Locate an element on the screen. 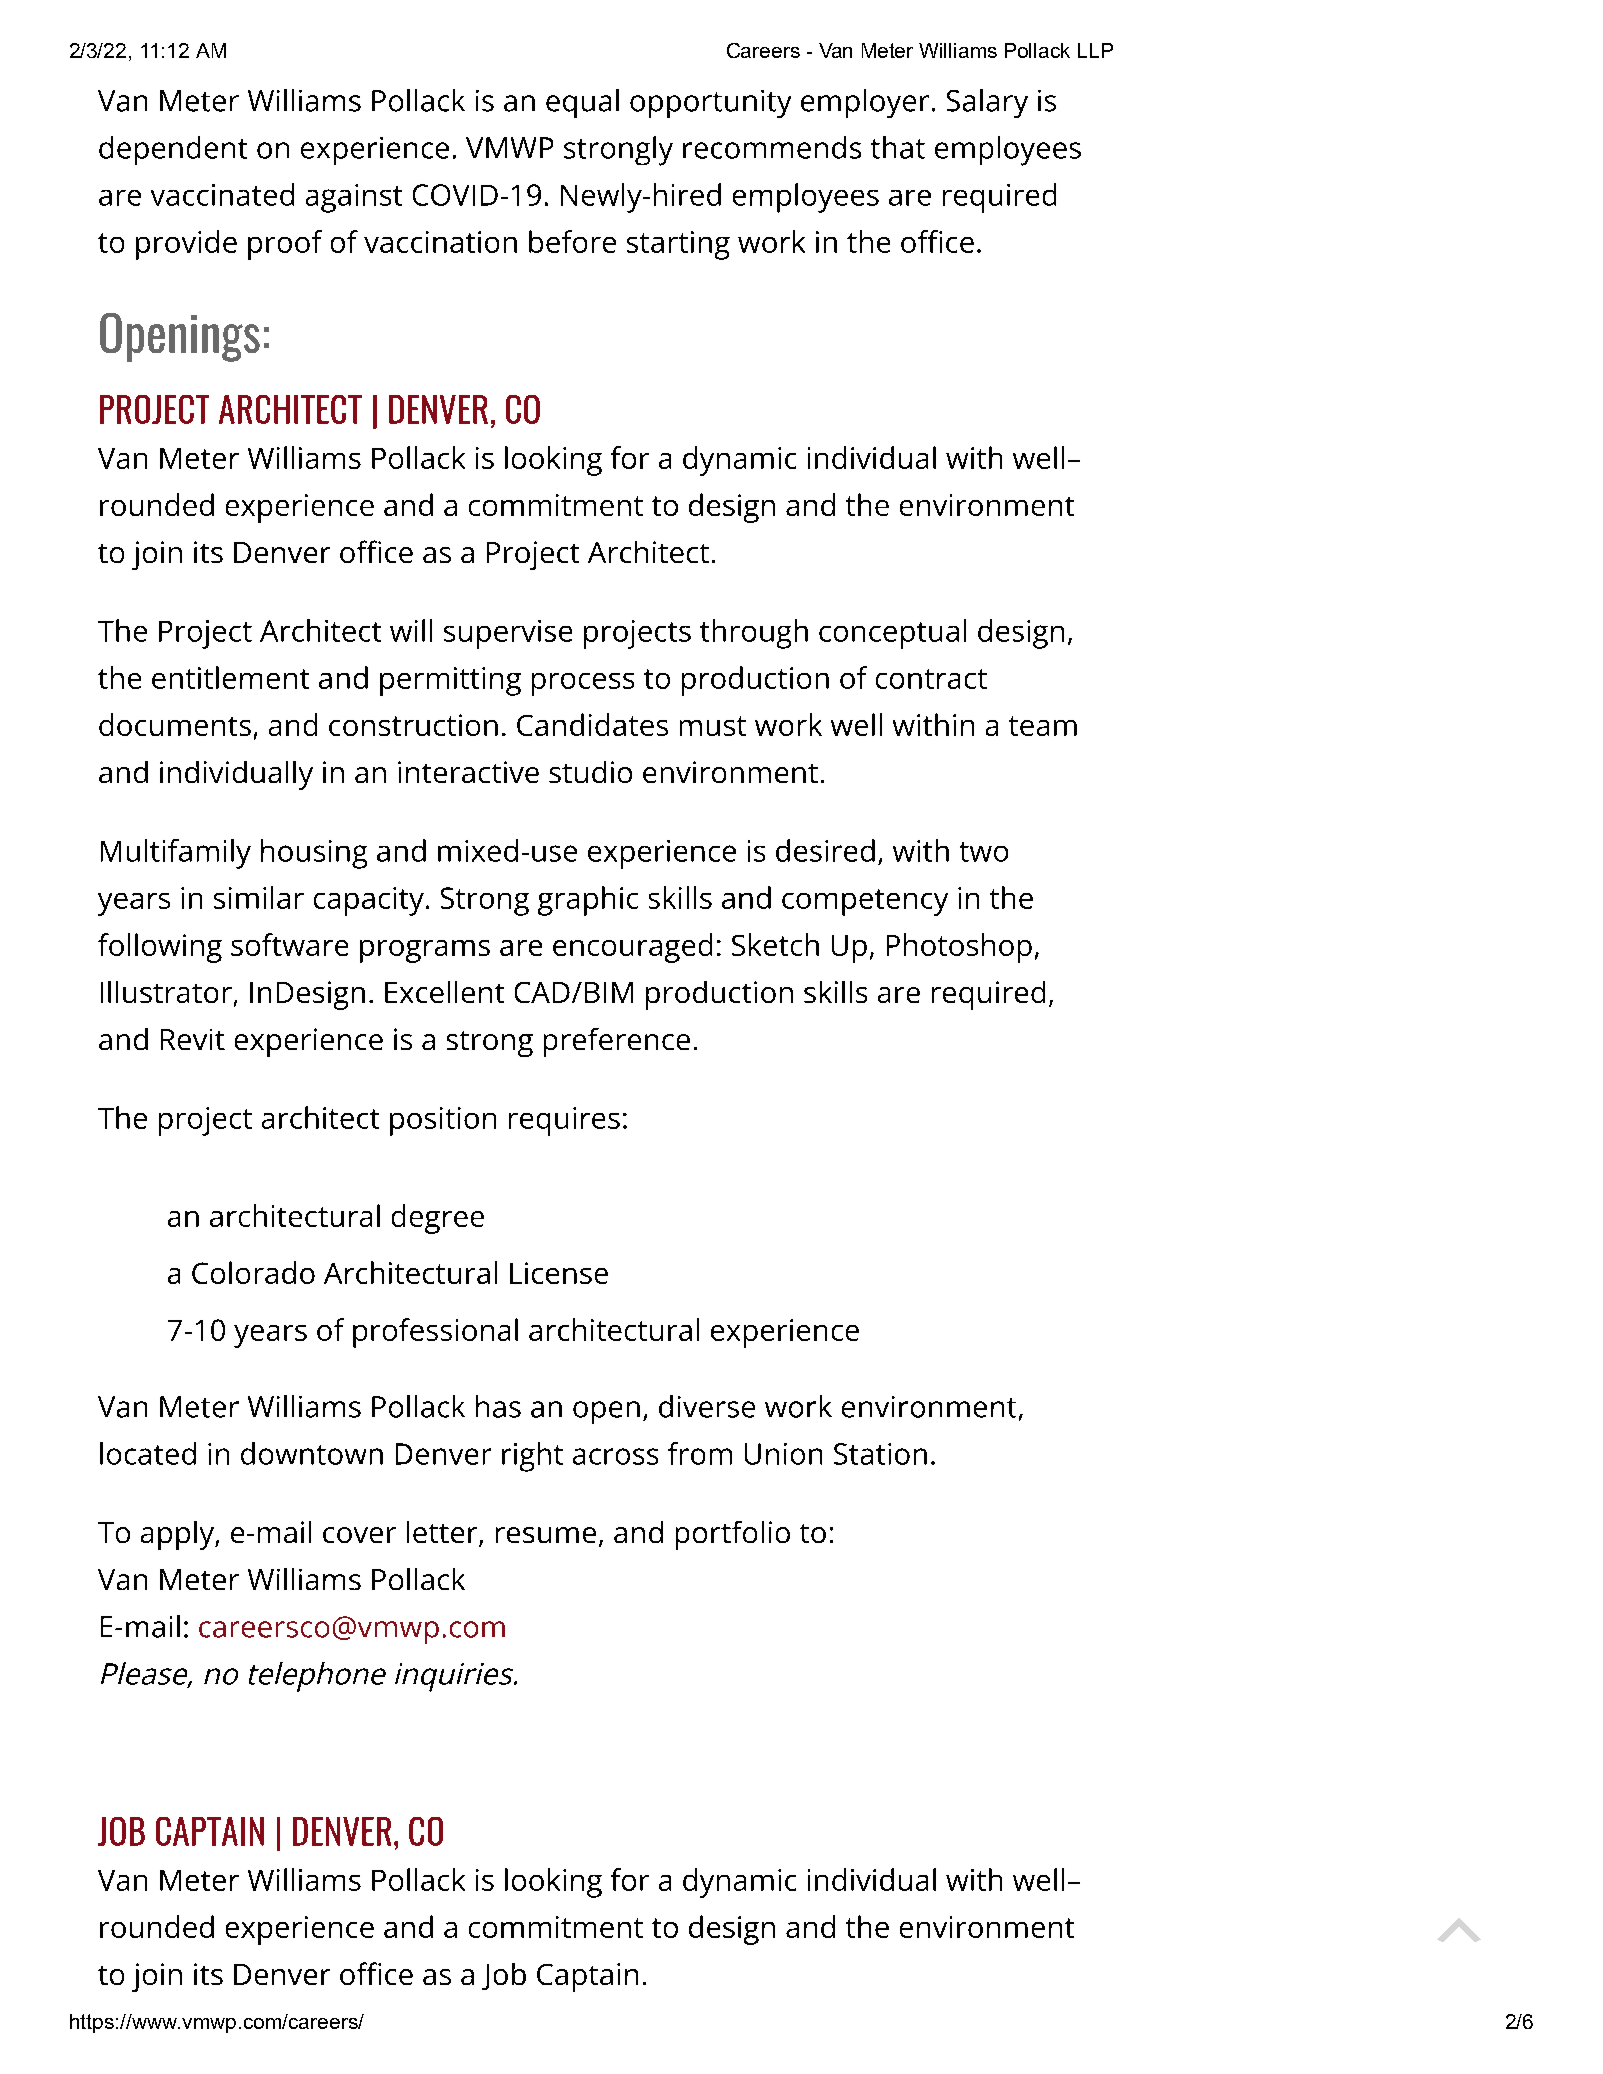 The image size is (1603, 2074). downtown is located at coordinates (312, 1453).
